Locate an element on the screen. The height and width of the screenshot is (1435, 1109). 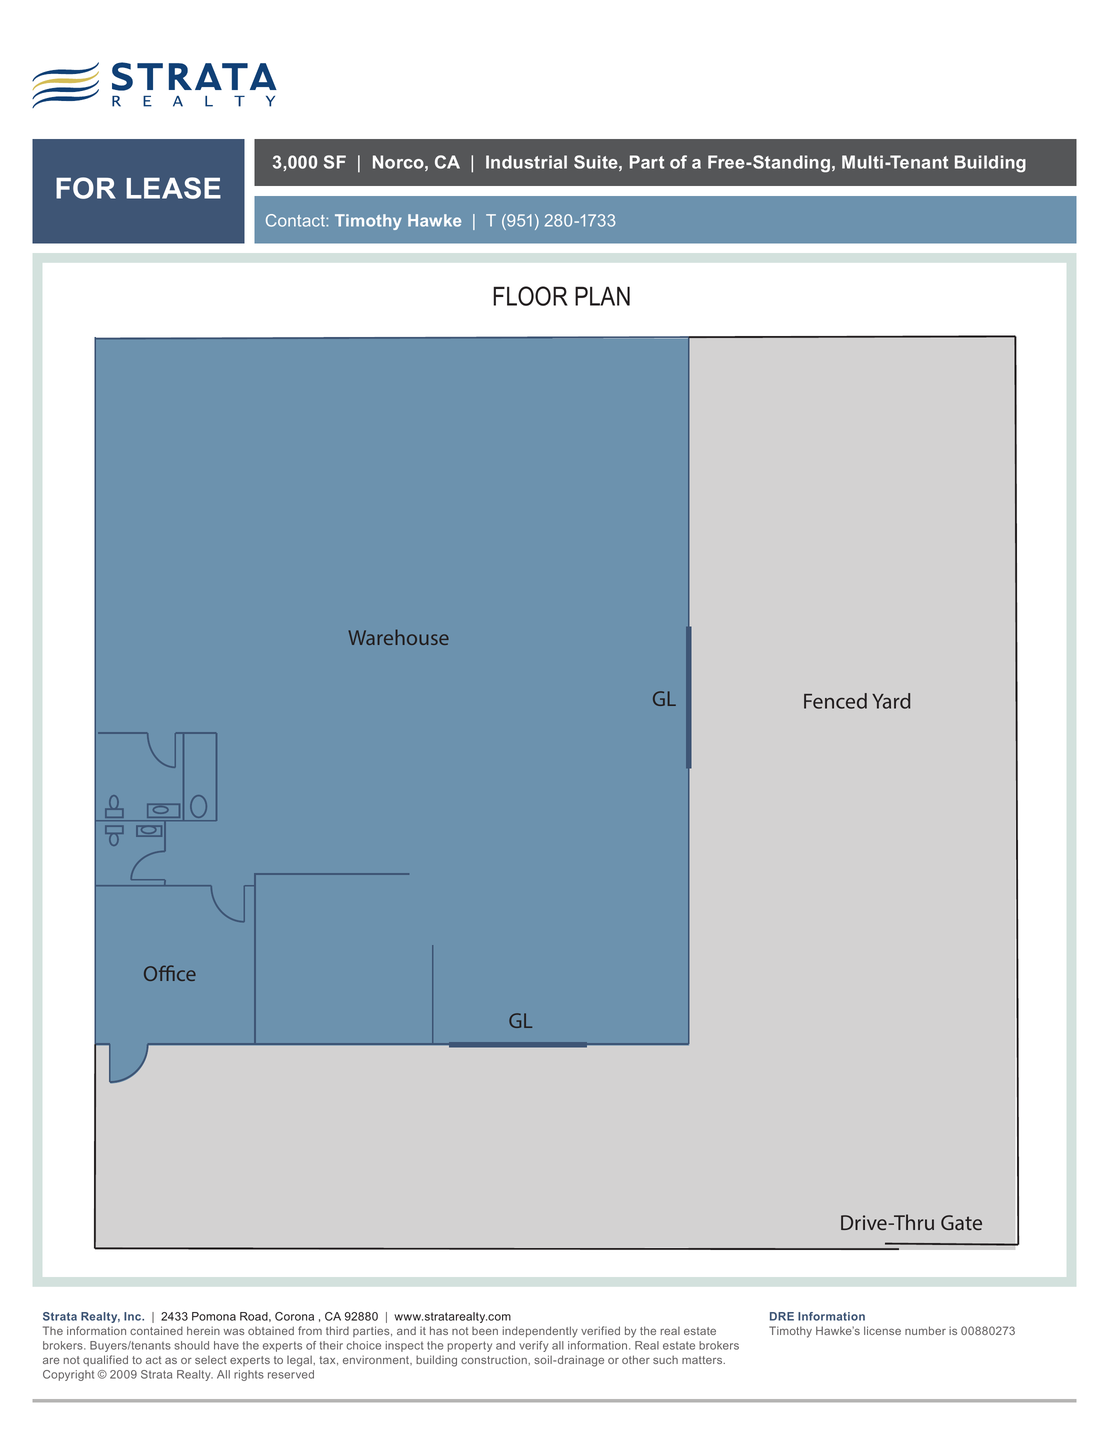
verify is located at coordinates (533, 1346).
